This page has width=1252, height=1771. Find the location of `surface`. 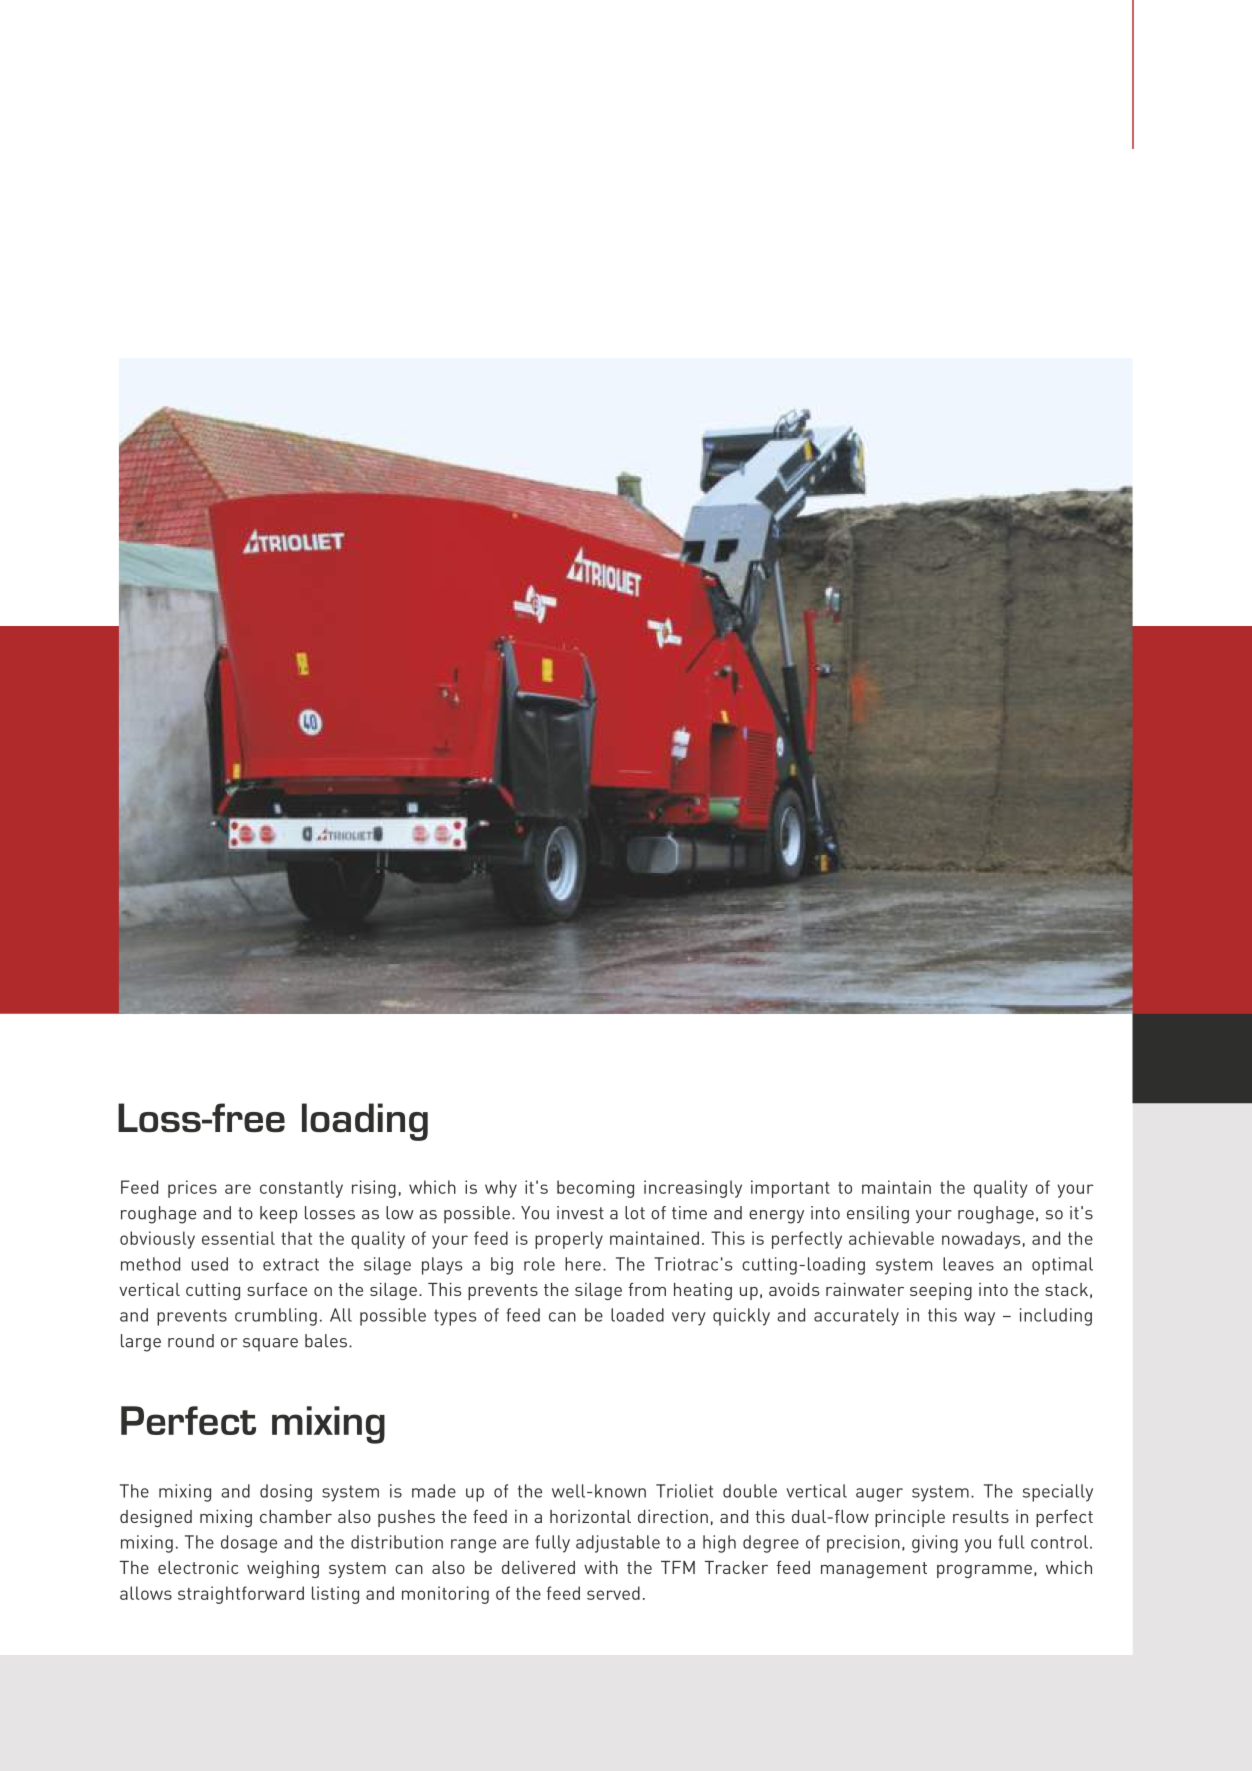

surface is located at coordinates (277, 1289).
